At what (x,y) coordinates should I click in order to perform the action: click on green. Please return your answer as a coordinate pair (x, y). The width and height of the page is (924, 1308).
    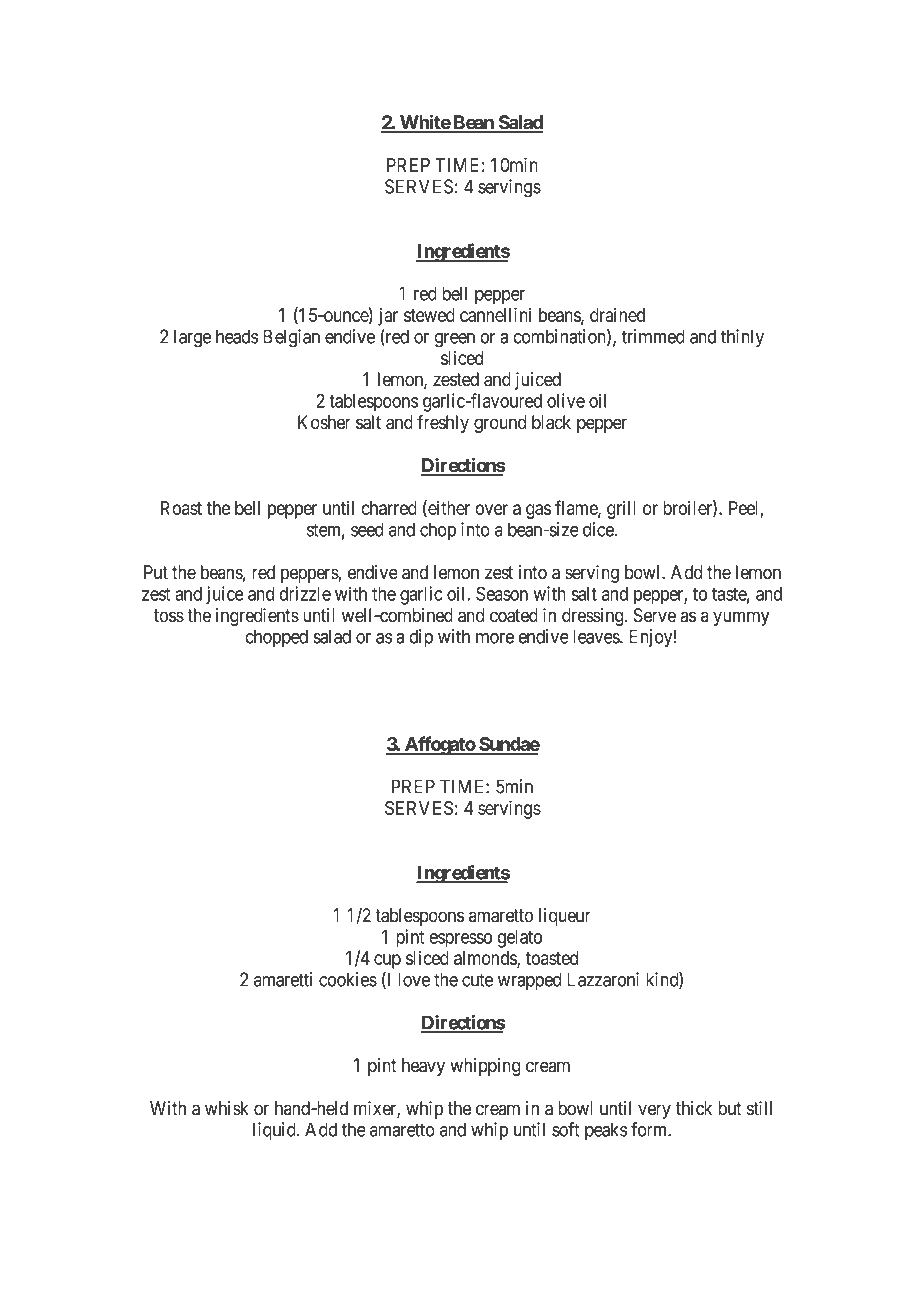
    Looking at the image, I should click on (454, 340).
